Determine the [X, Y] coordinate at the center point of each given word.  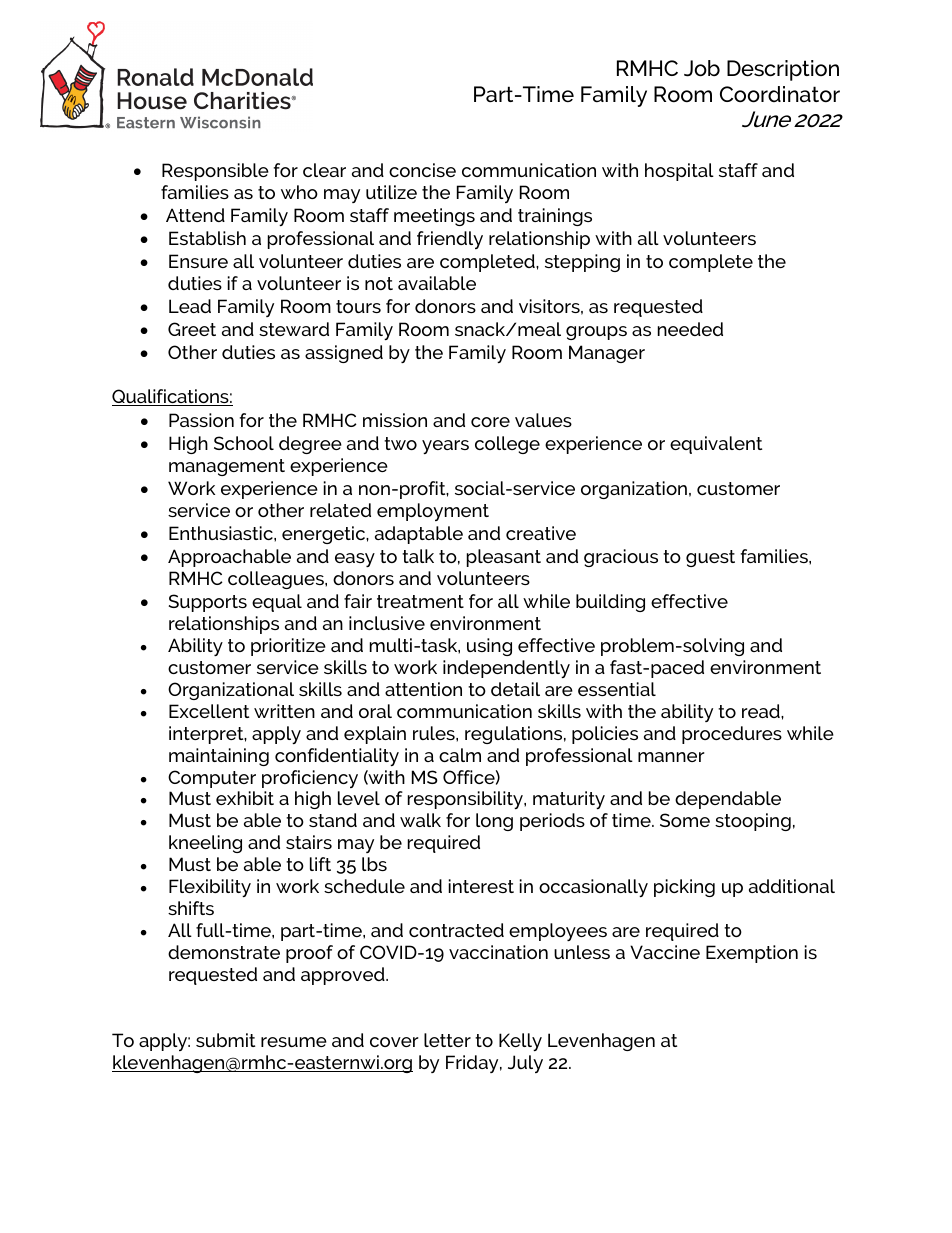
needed [690, 329]
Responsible [215, 172]
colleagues [277, 580]
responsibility [466, 800]
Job [702, 68]
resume [294, 1042]
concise [422, 170]
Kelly [520, 1042]
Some [685, 820]
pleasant [504, 558]
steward [294, 329]
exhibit [245, 798]
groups [596, 333]
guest [710, 558]
